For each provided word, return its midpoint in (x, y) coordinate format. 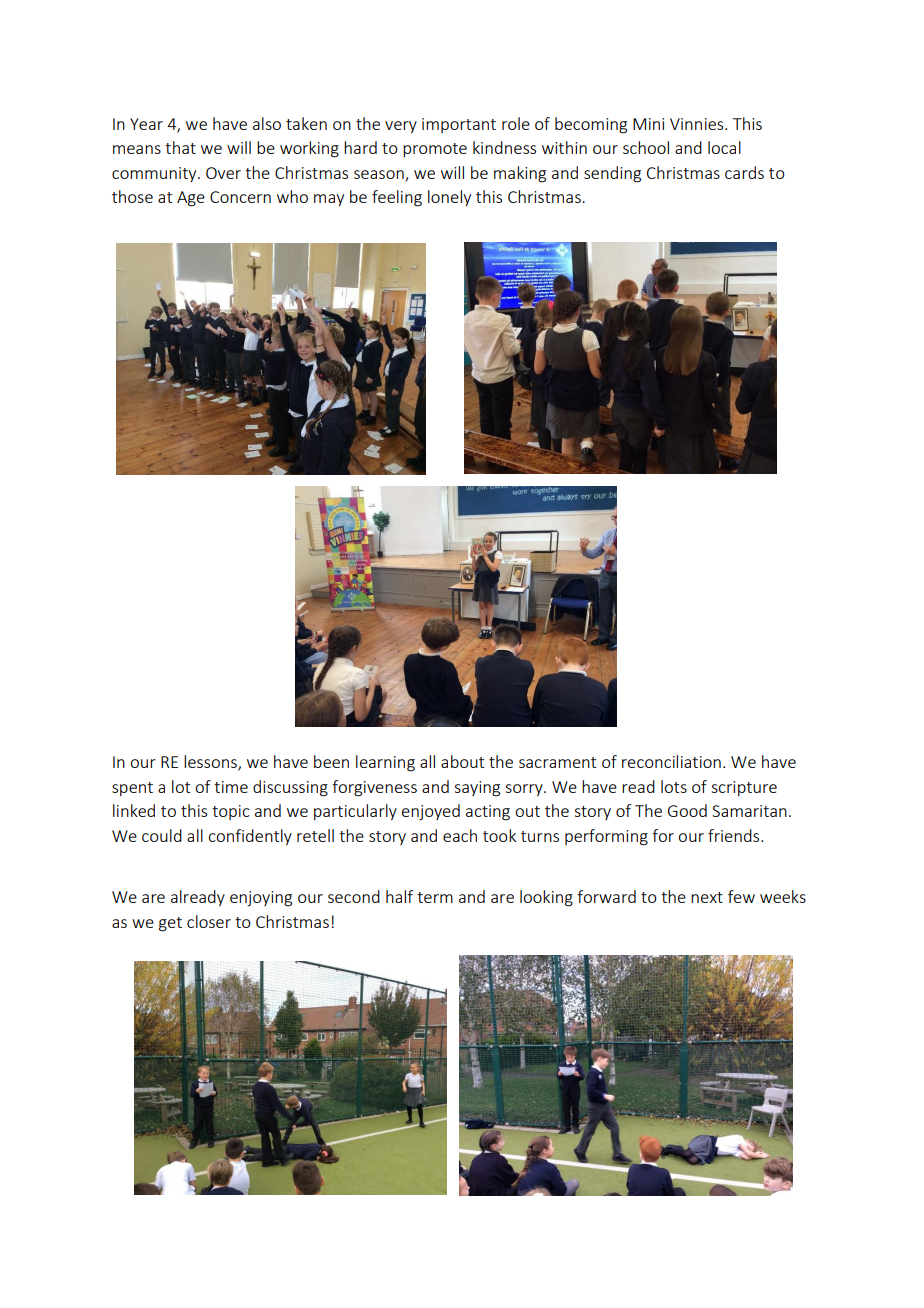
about (462, 761)
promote (435, 150)
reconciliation (671, 761)
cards (744, 172)
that (180, 147)
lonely (449, 198)
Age (191, 199)
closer (209, 921)
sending (612, 174)
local (724, 147)
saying (477, 789)
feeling (397, 198)
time (231, 787)
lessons (211, 763)
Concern (240, 197)
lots (674, 786)
